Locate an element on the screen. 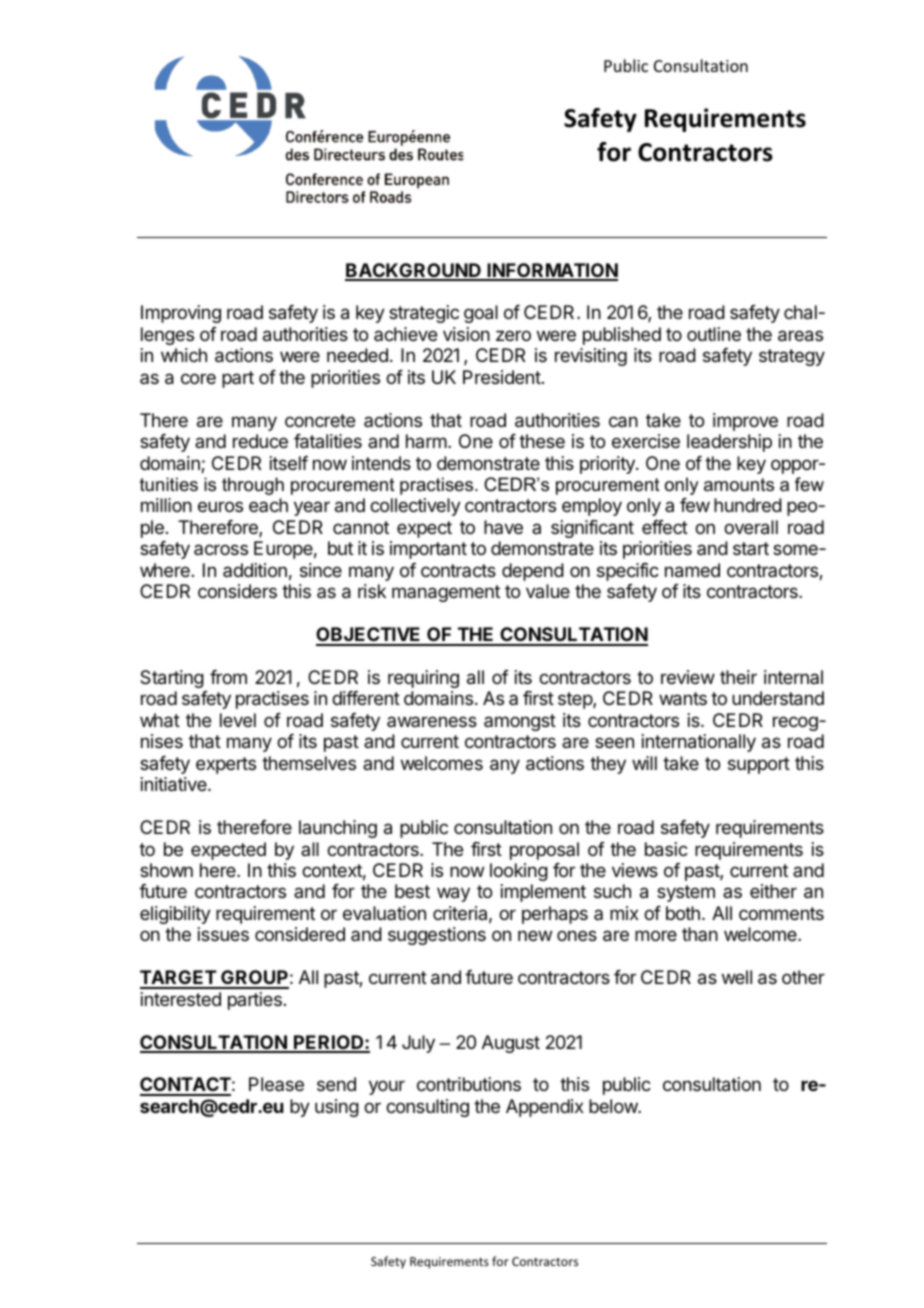  below is located at coordinates (614, 1106).
